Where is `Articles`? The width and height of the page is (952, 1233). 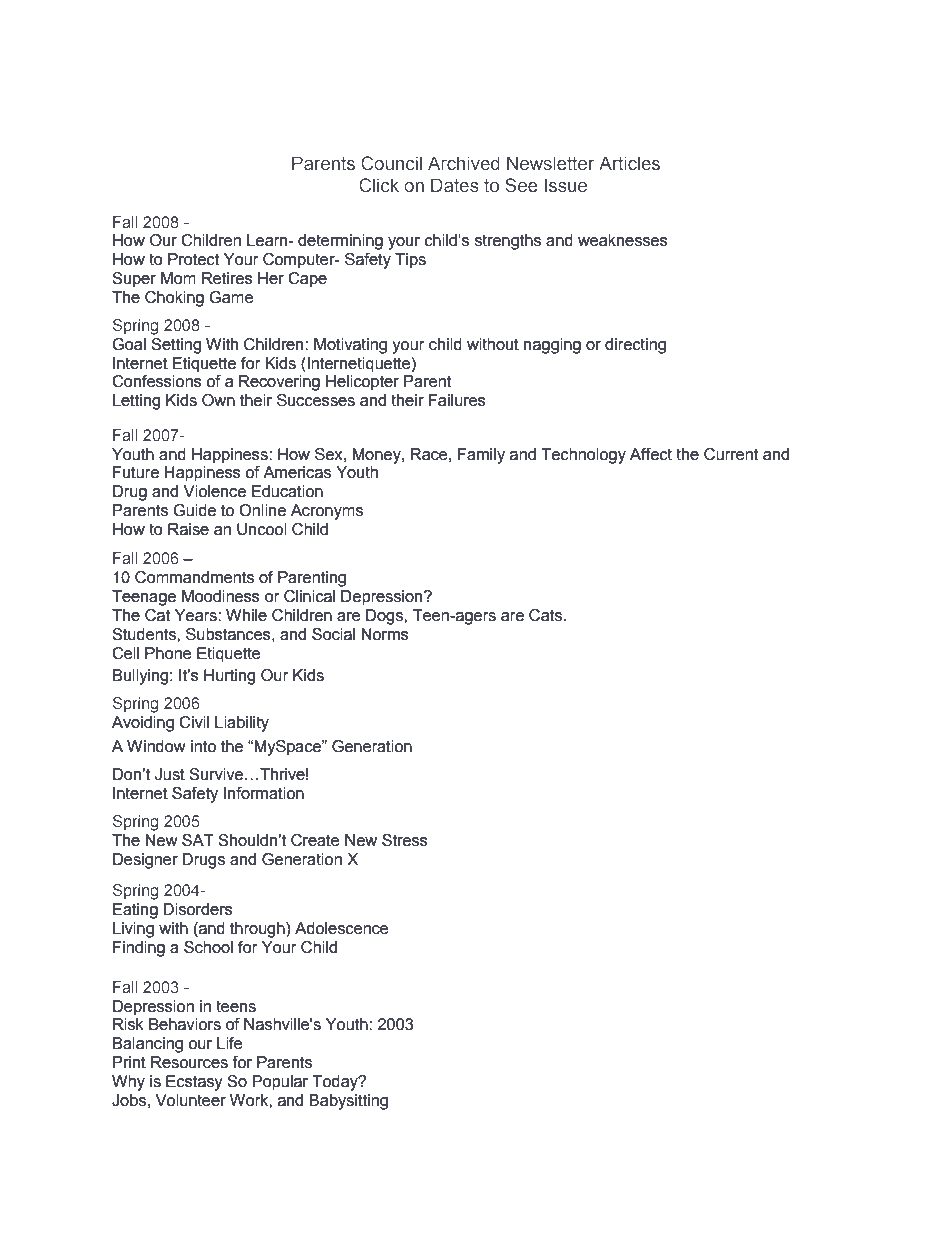
Articles is located at coordinates (629, 163).
